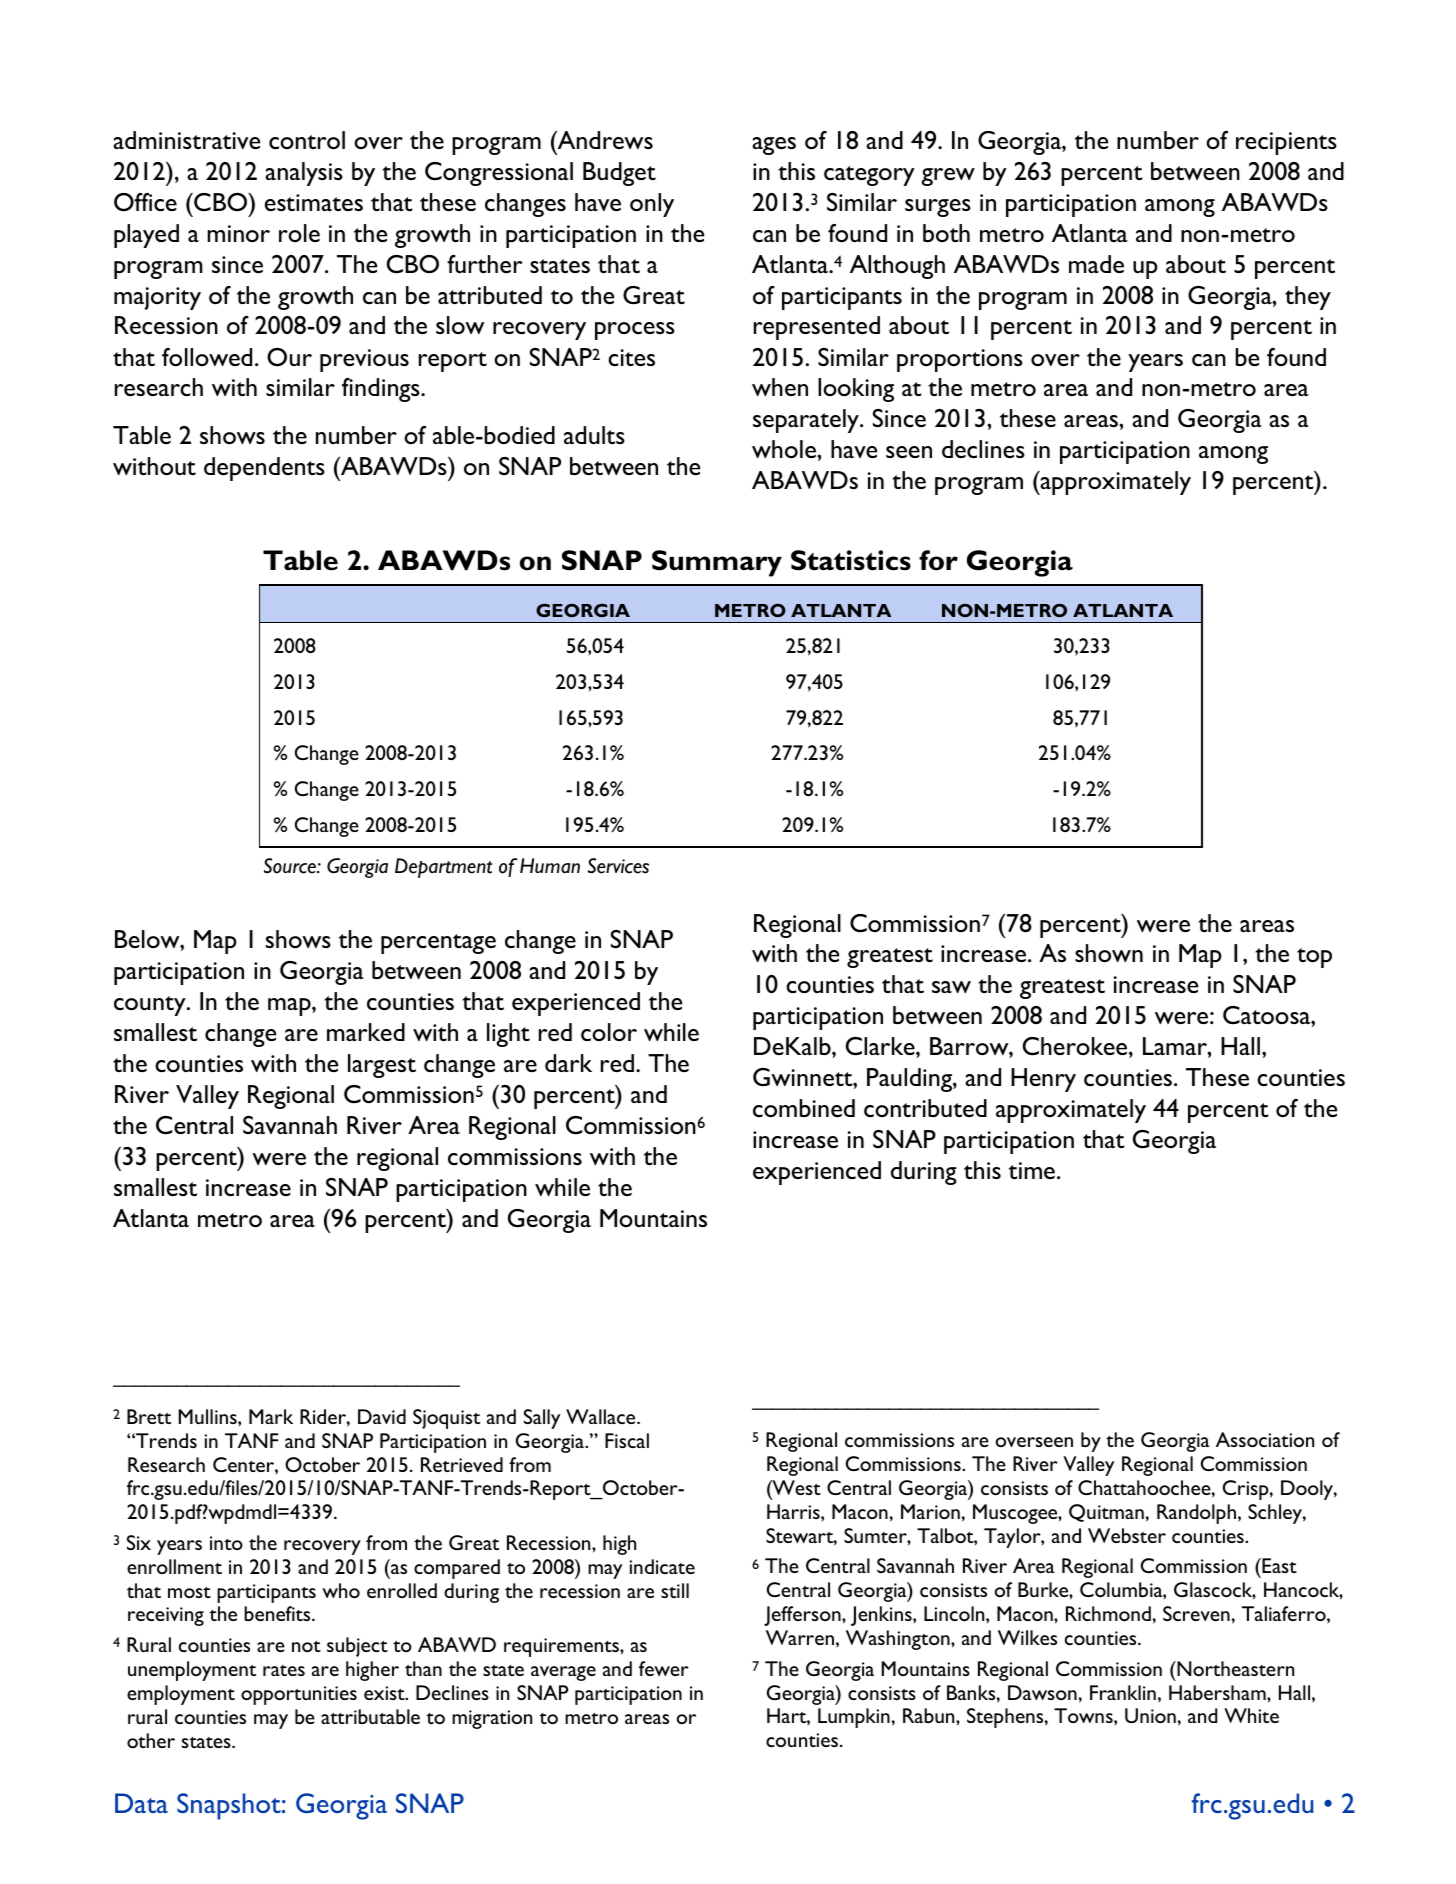  I want to click on only, so click(652, 205).
